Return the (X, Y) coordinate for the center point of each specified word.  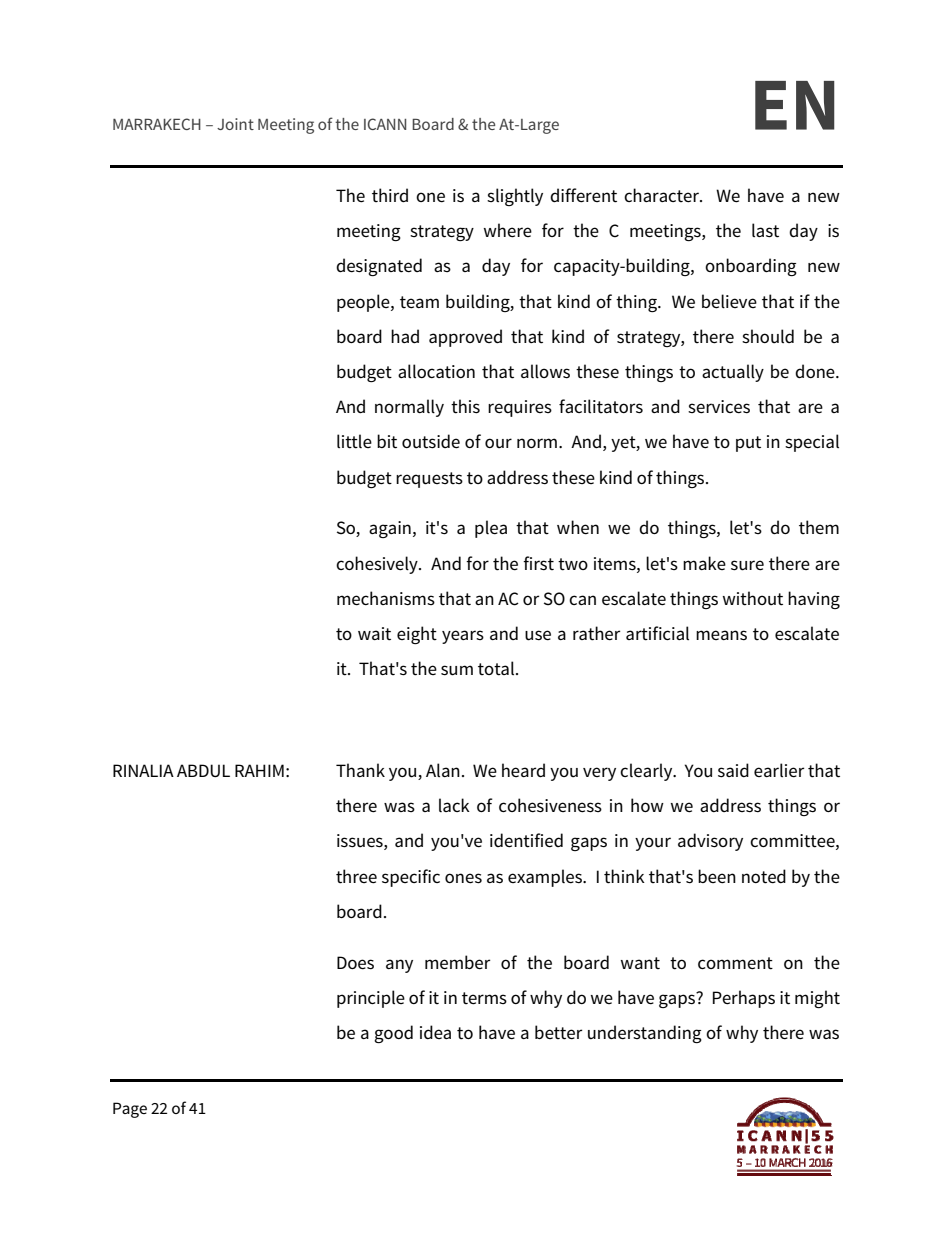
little (354, 441)
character (662, 195)
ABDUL (203, 770)
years (463, 637)
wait (374, 634)
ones (463, 878)
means (721, 635)
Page (130, 1110)
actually (733, 373)
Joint (235, 124)
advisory (710, 842)
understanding (645, 1034)
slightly (515, 197)
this (465, 406)
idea (435, 1032)
